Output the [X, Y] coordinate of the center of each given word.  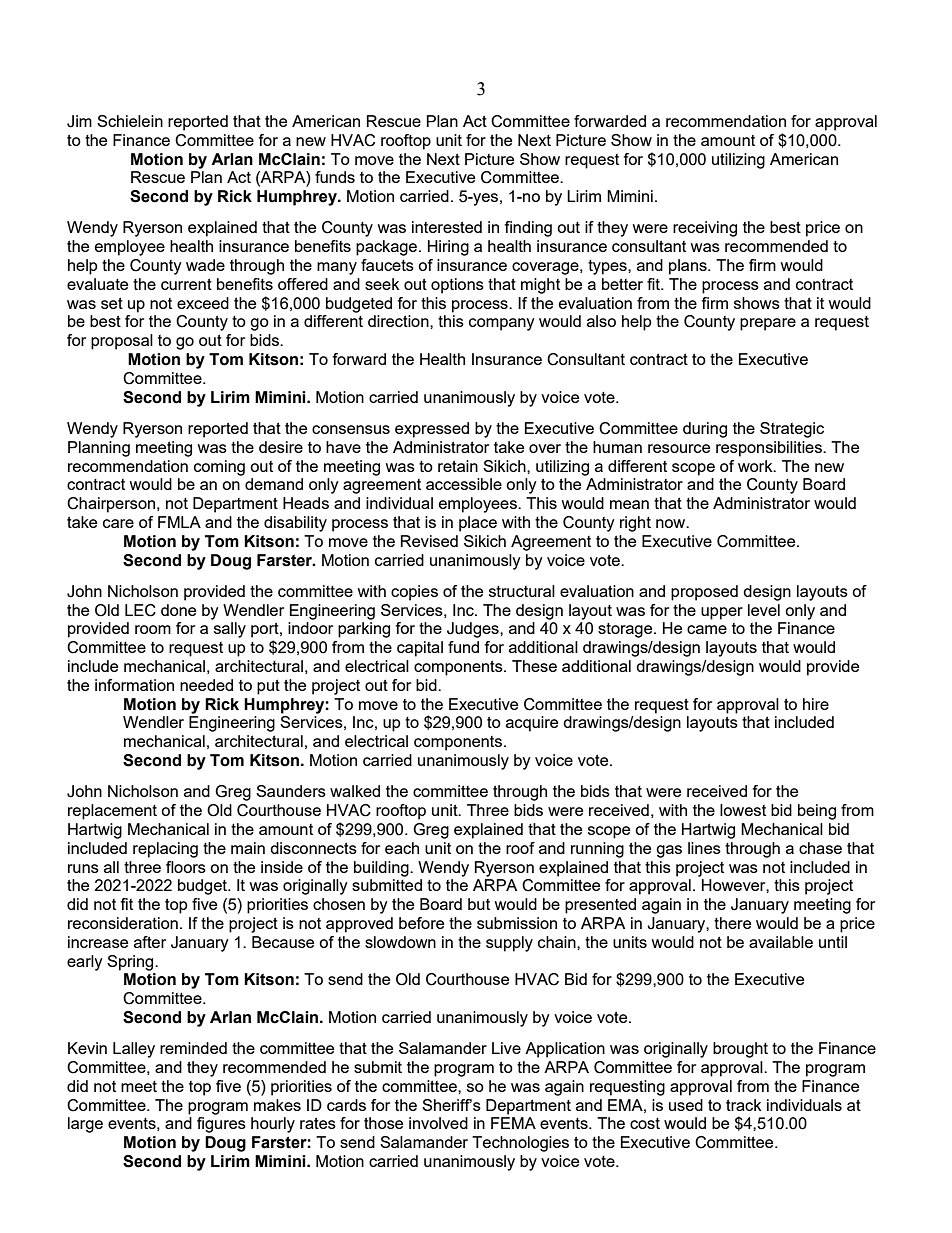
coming [219, 468]
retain [458, 466]
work [756, 466]
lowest [743, 810]
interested [447, 227]
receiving [705, 229]
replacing [165, 850]
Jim [79, 121]
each [402, 848]
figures [221, 1125]
